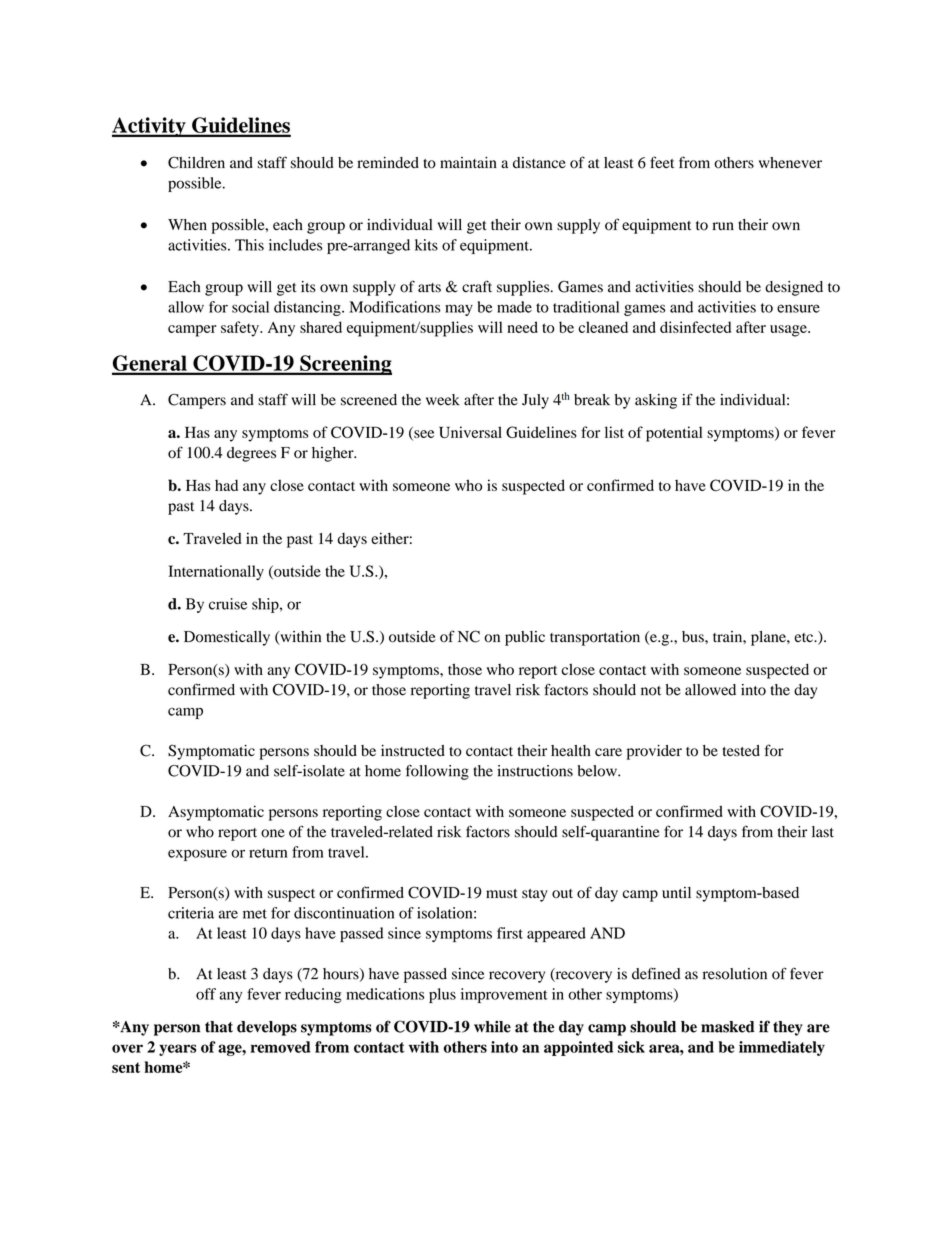 The height and width of the screenshot is (1233, 952). What do you see at coordinates (789, 331) in the screenshot?
I see `usage` at bounding box center [789, 331].
